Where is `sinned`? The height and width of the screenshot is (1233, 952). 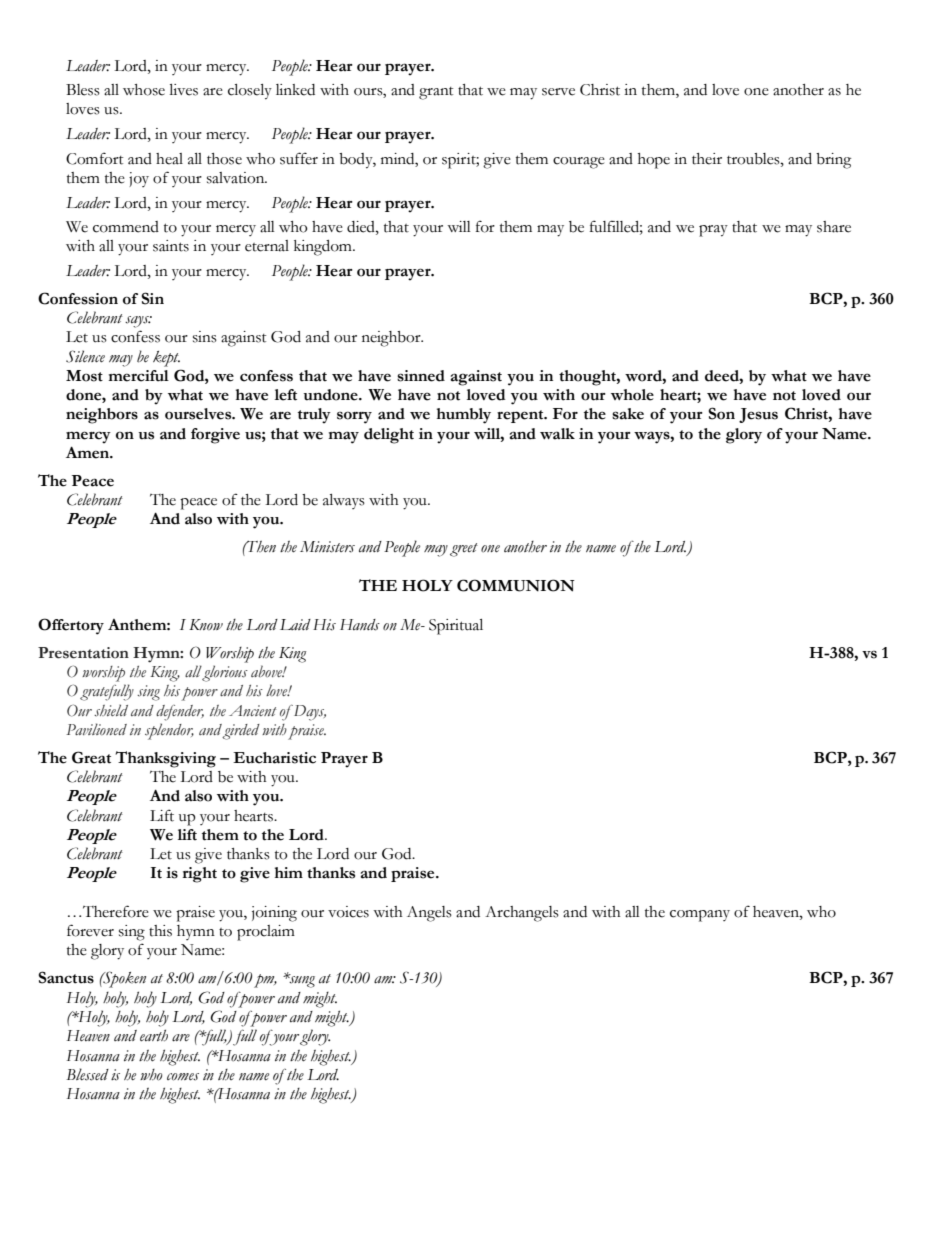 sinned is located at coordinates (421, 376).
